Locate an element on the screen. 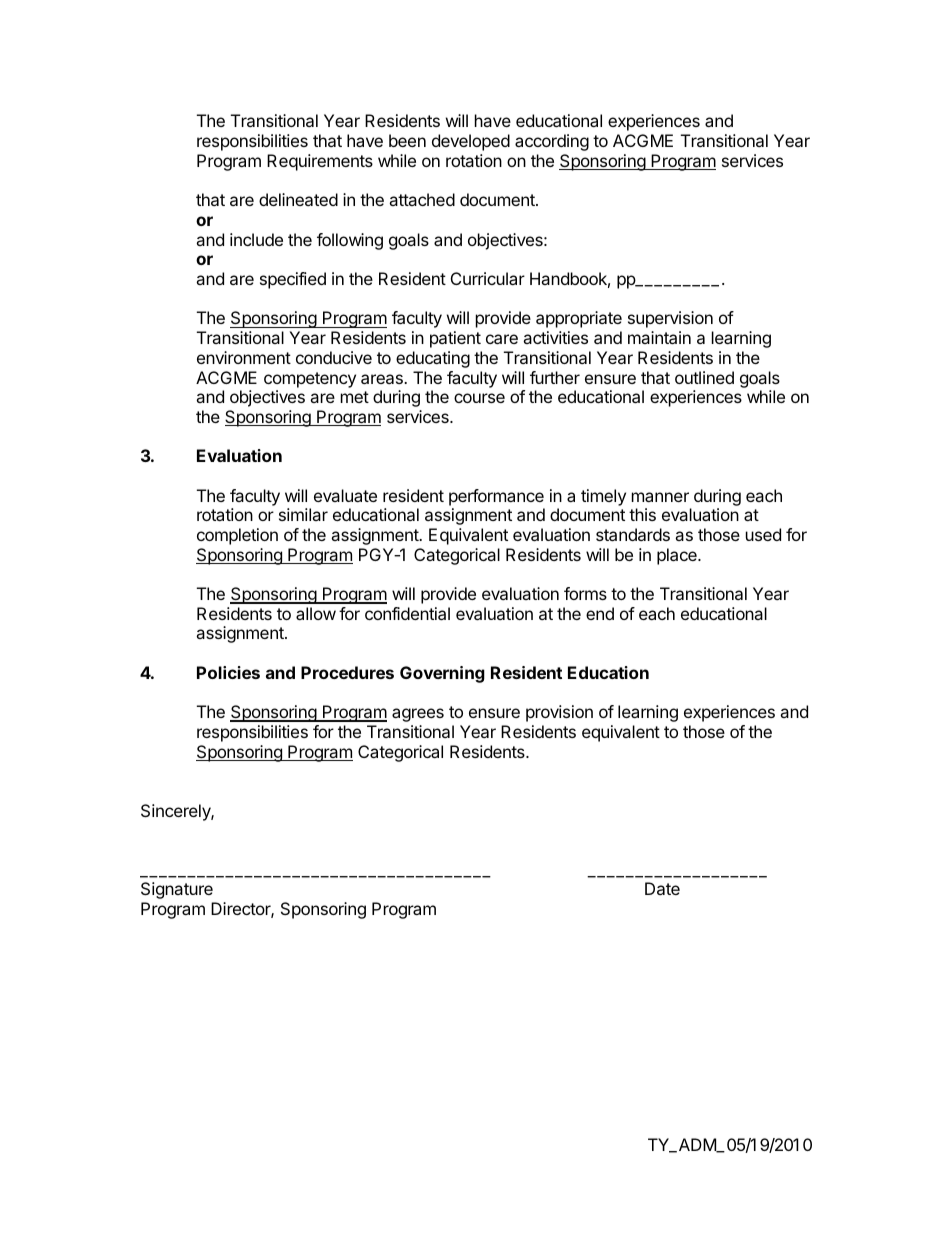 The width and height of the screenshot is (952, 1233). Signature is located at coordinates (177, 890).
